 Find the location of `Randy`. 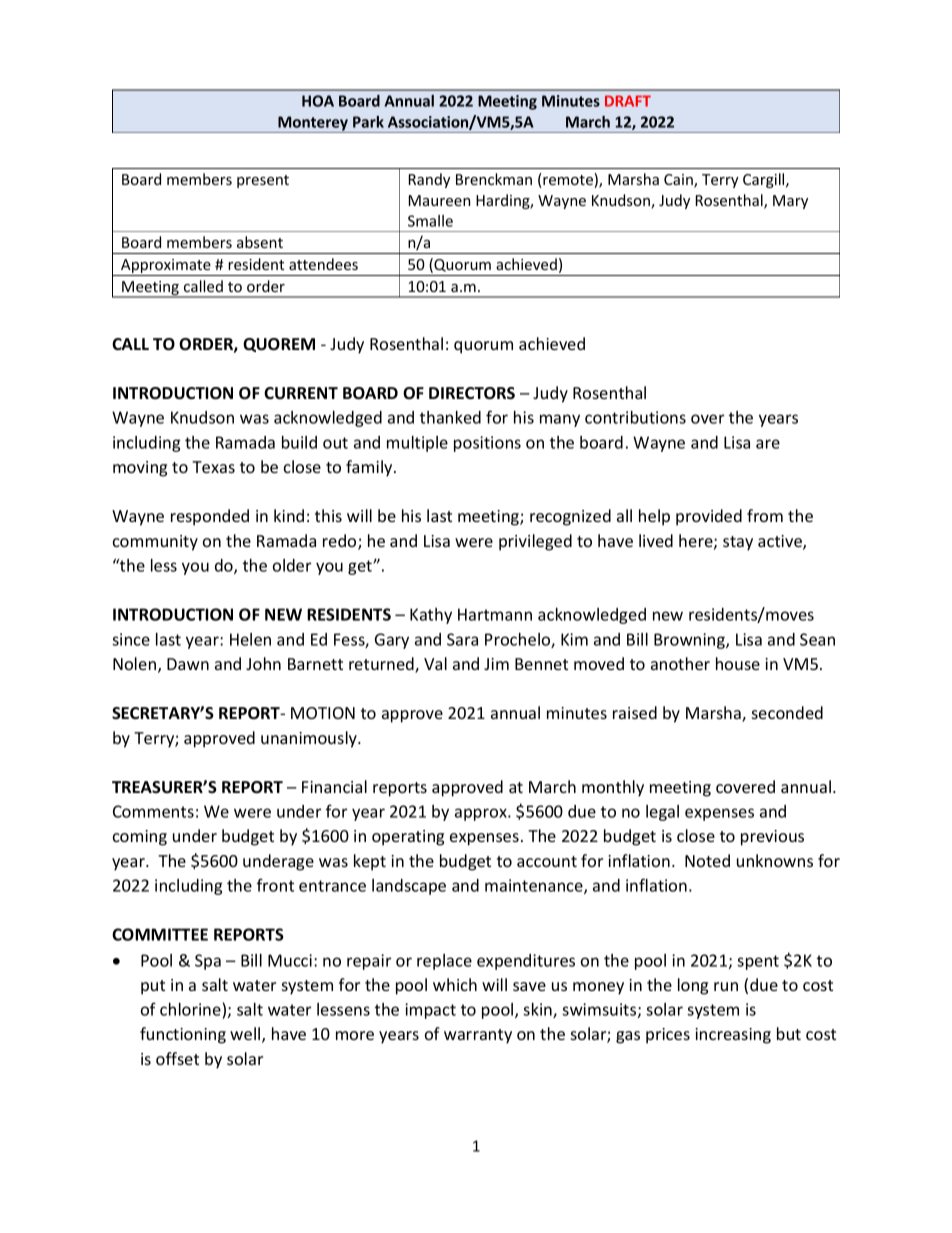

Randy is located at coordinates (429, 180).
